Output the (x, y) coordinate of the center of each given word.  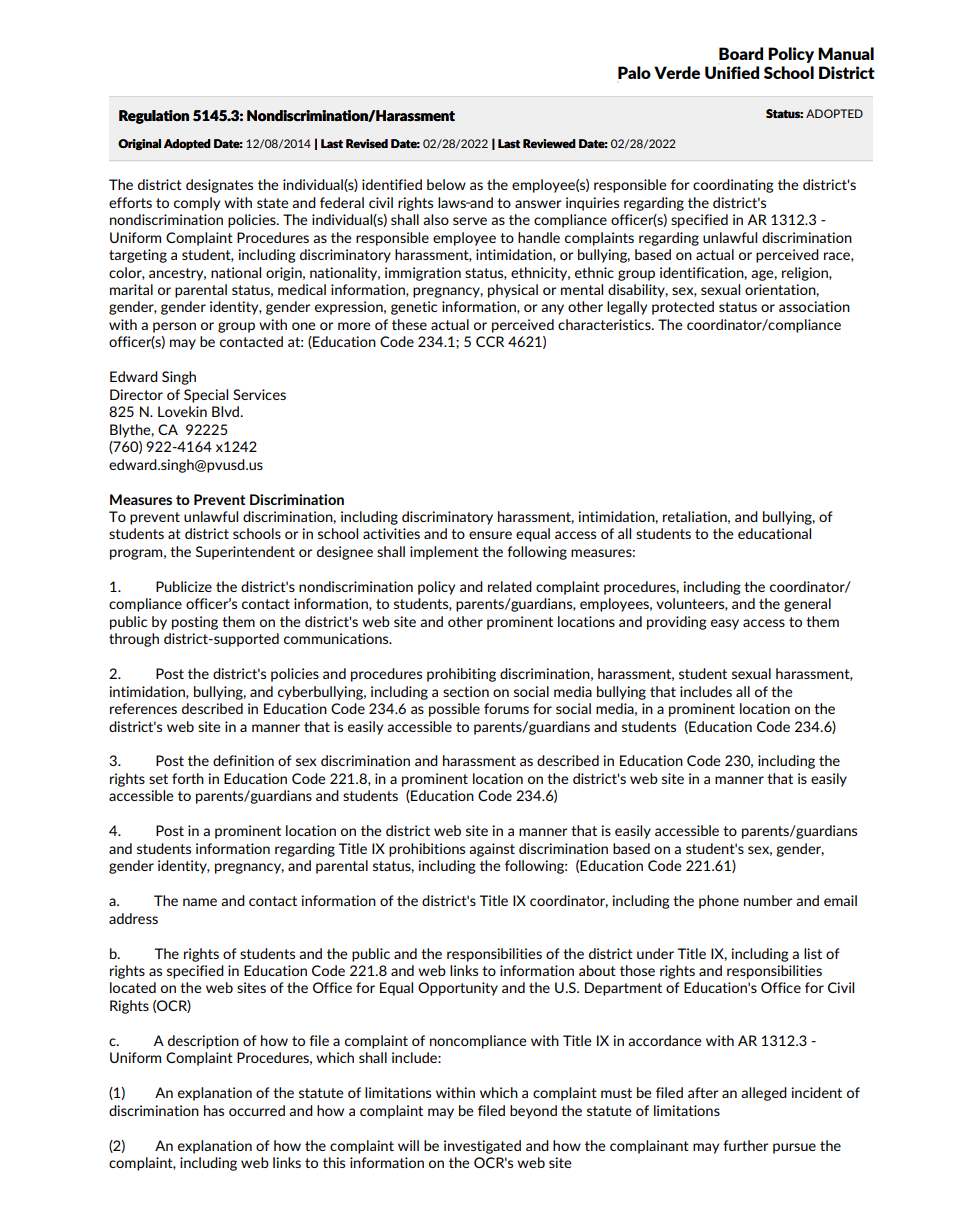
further (745, 1145)
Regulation (154, 117)
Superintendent (245, 553)
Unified (732, 72)
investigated (482, 1147)
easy (725, 624)
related (510, 586)
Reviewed (549, 143)
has (214, 1110)
